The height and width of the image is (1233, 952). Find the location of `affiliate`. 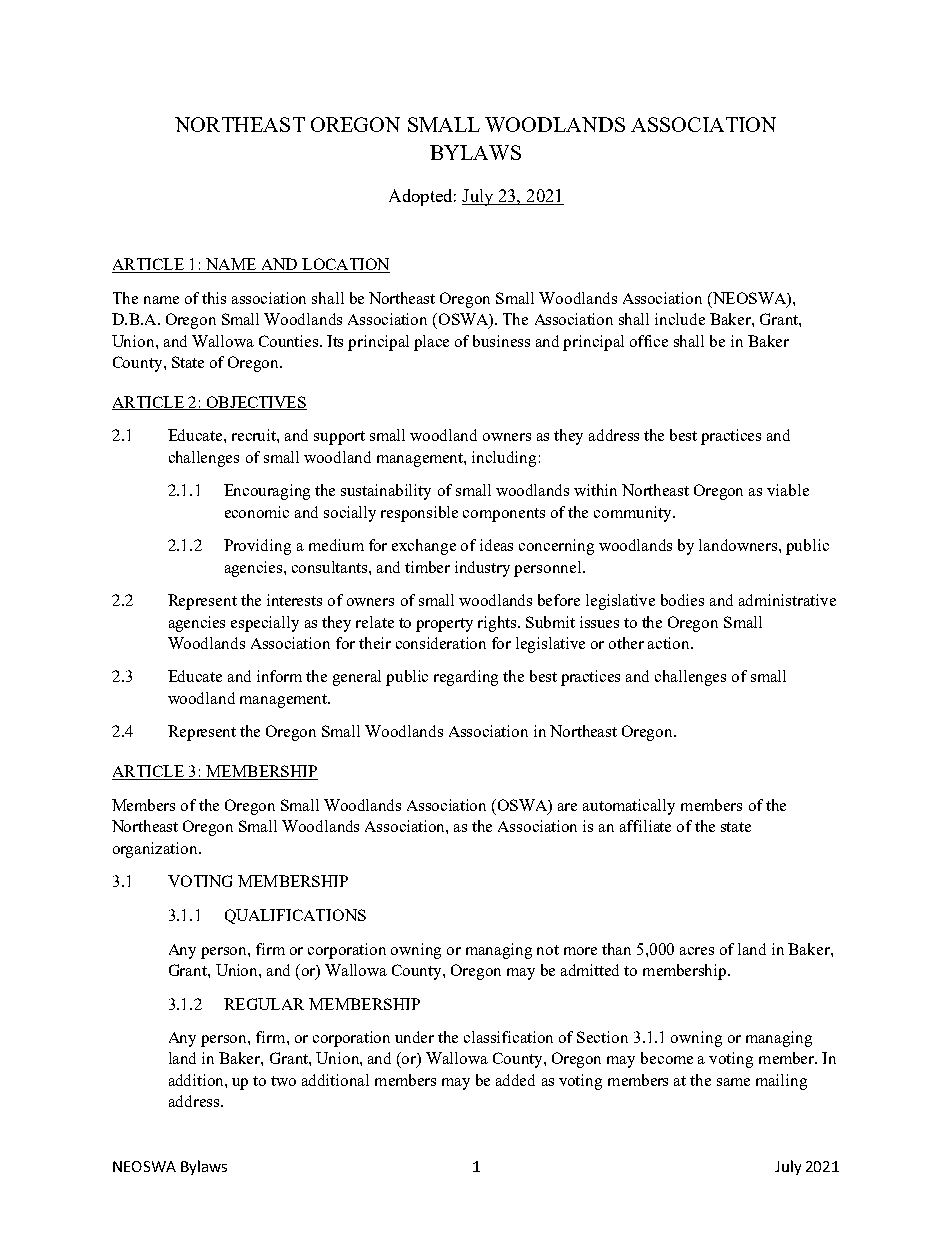

affiliate is located at coordinates (645, 826).
